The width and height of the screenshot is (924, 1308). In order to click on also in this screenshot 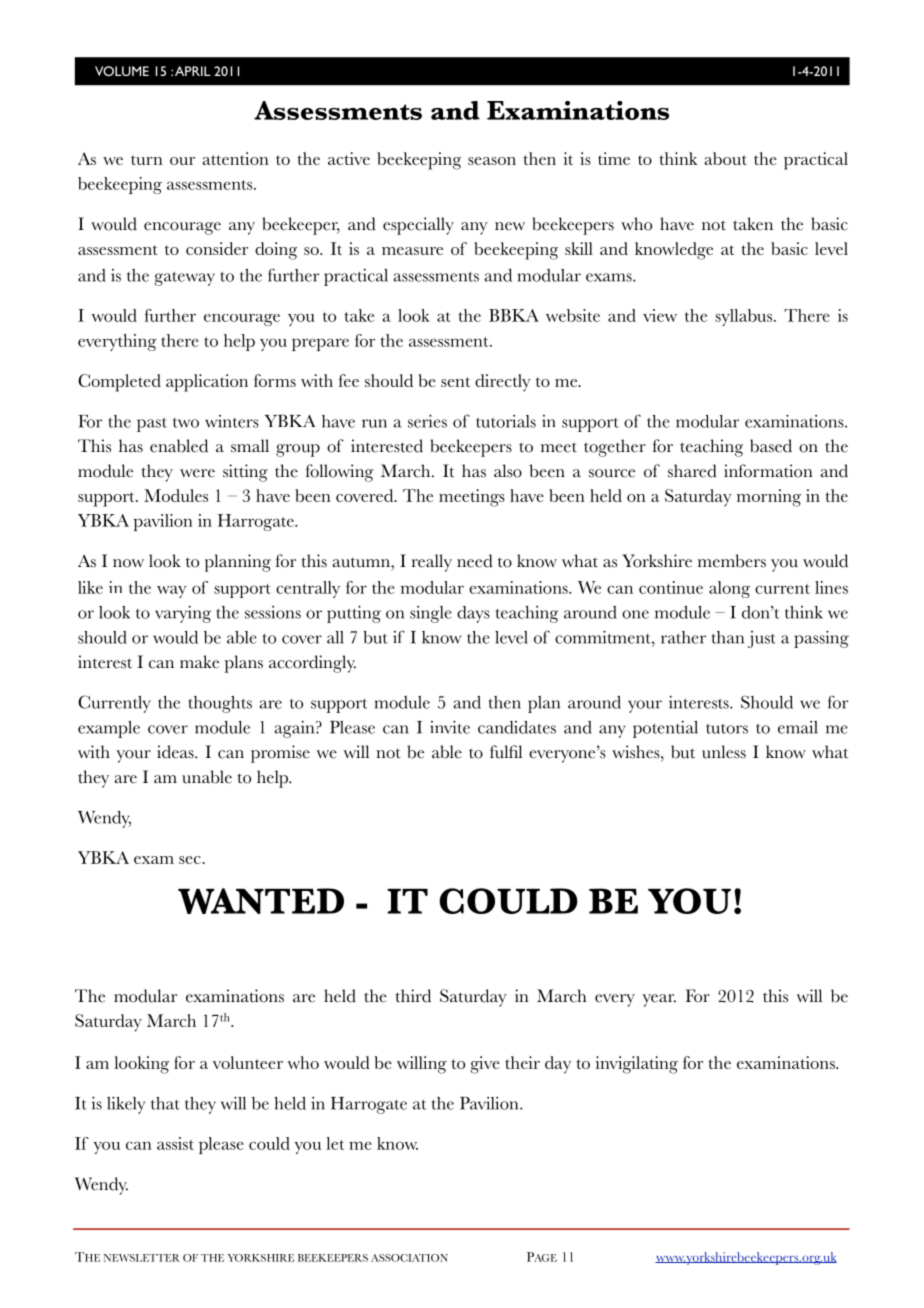, I will do `click(508, 471)`.
